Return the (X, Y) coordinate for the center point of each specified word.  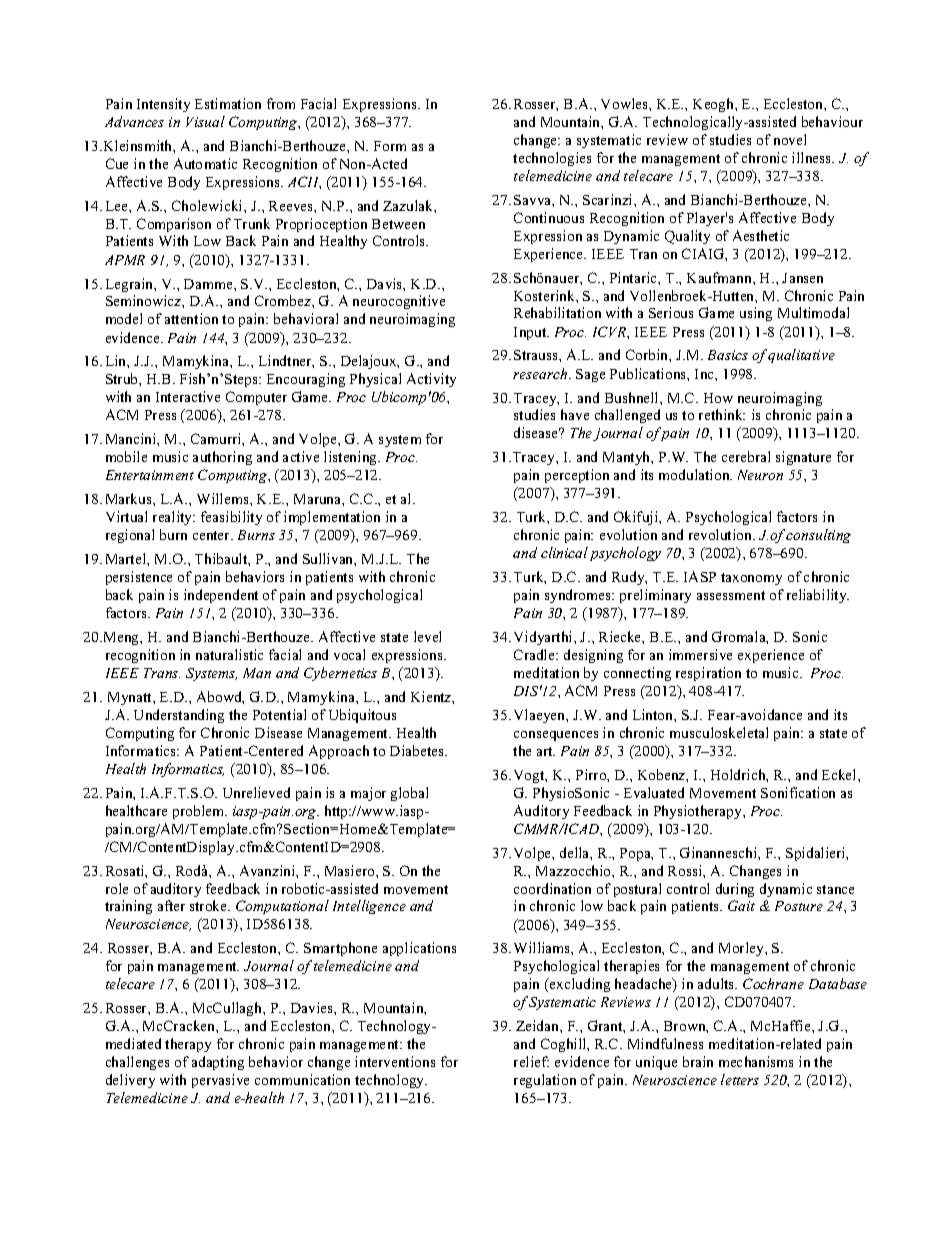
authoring (222, 458)
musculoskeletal (719, 732)
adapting (218, 1063)
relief (531, 1061)
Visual (205, 121)
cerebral (746, 456)
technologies (552, 159)
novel (790, 139)
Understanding (179, 716)
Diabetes (418, 750)
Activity (431, 380)
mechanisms (756, 1061)
